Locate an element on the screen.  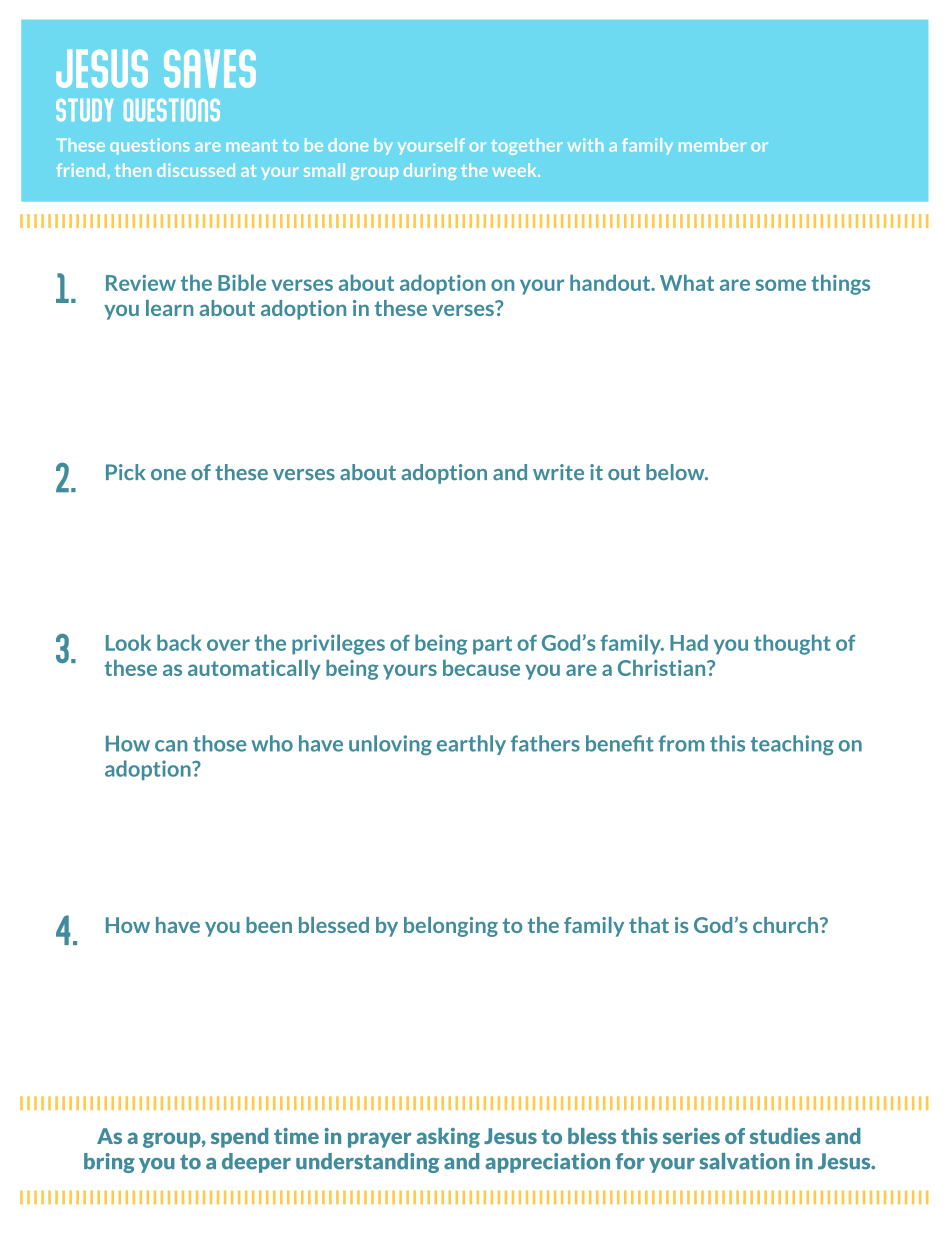
Saves is located at coordinates (210, 69).
